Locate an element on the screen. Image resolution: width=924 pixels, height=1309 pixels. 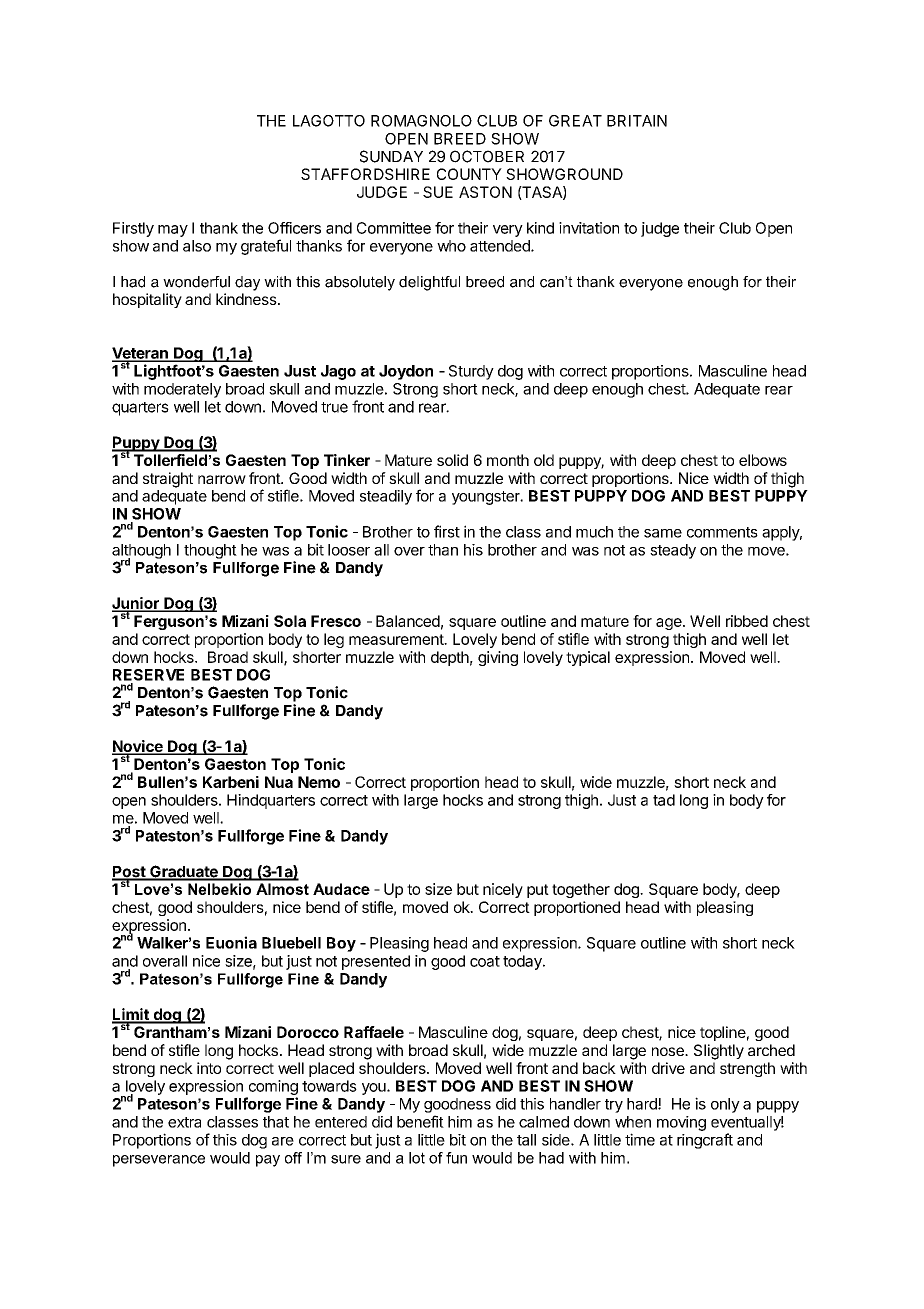
BRITAIN is located at coordinates (637, 121).
